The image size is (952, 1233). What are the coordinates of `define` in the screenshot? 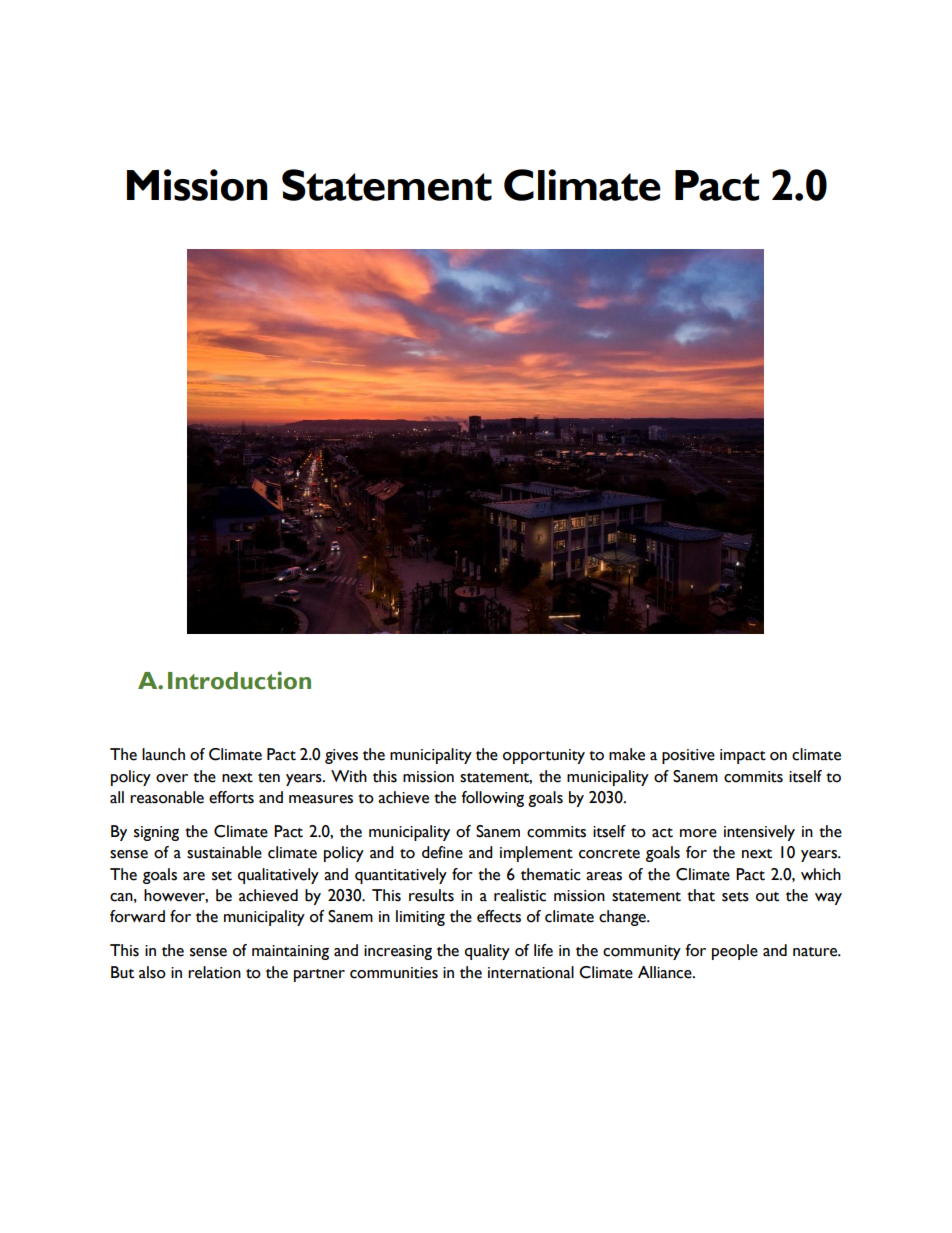 It's located at (442, 852).
